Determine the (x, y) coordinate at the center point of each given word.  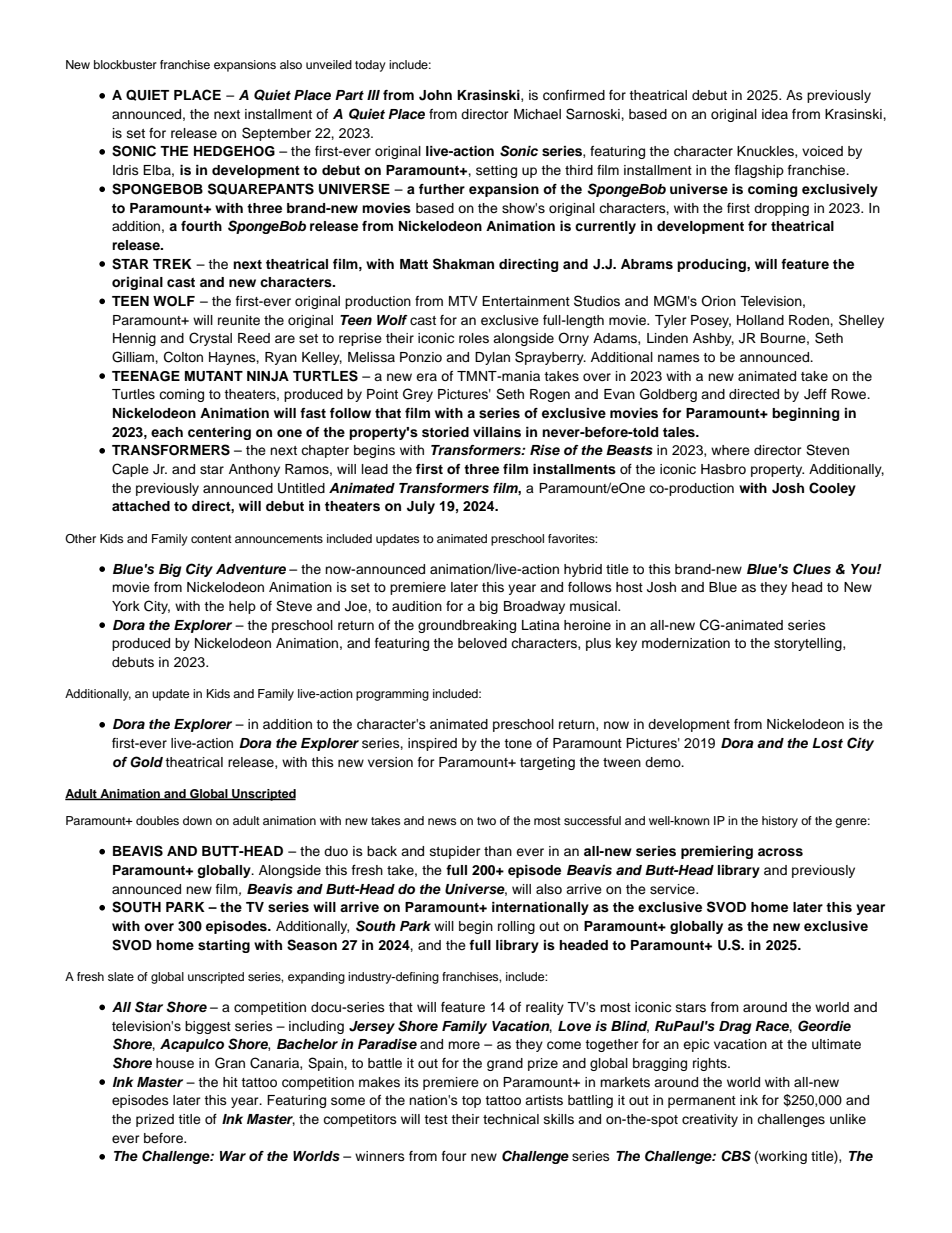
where (730, 450)
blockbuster (125, 64)
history (780, 822)
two (486, 821)
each (167, 432)
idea (775, 114)
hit (230, 1082)
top (471, 1102)
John (435, 95)
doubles (157, 820)
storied (445, 432)
